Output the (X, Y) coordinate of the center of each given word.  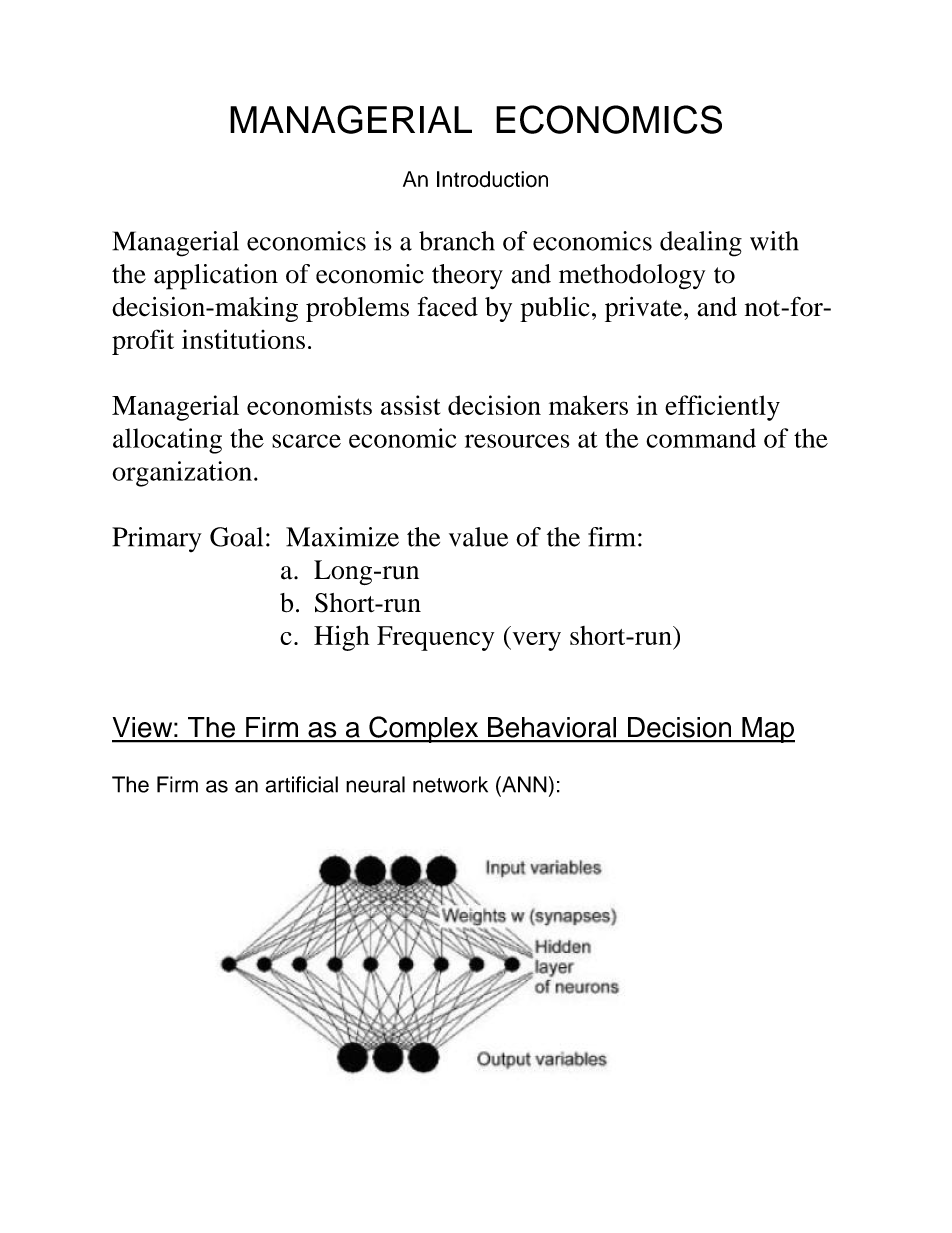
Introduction (492, 179)
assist (410, 405)
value (478, 537)
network (450, 784)
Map (767, 730)
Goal (236, 537)
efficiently (722, 408)
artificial (301, 784)
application (216, 277)
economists (309, 405)
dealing (701, 244)
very (535, 641)
